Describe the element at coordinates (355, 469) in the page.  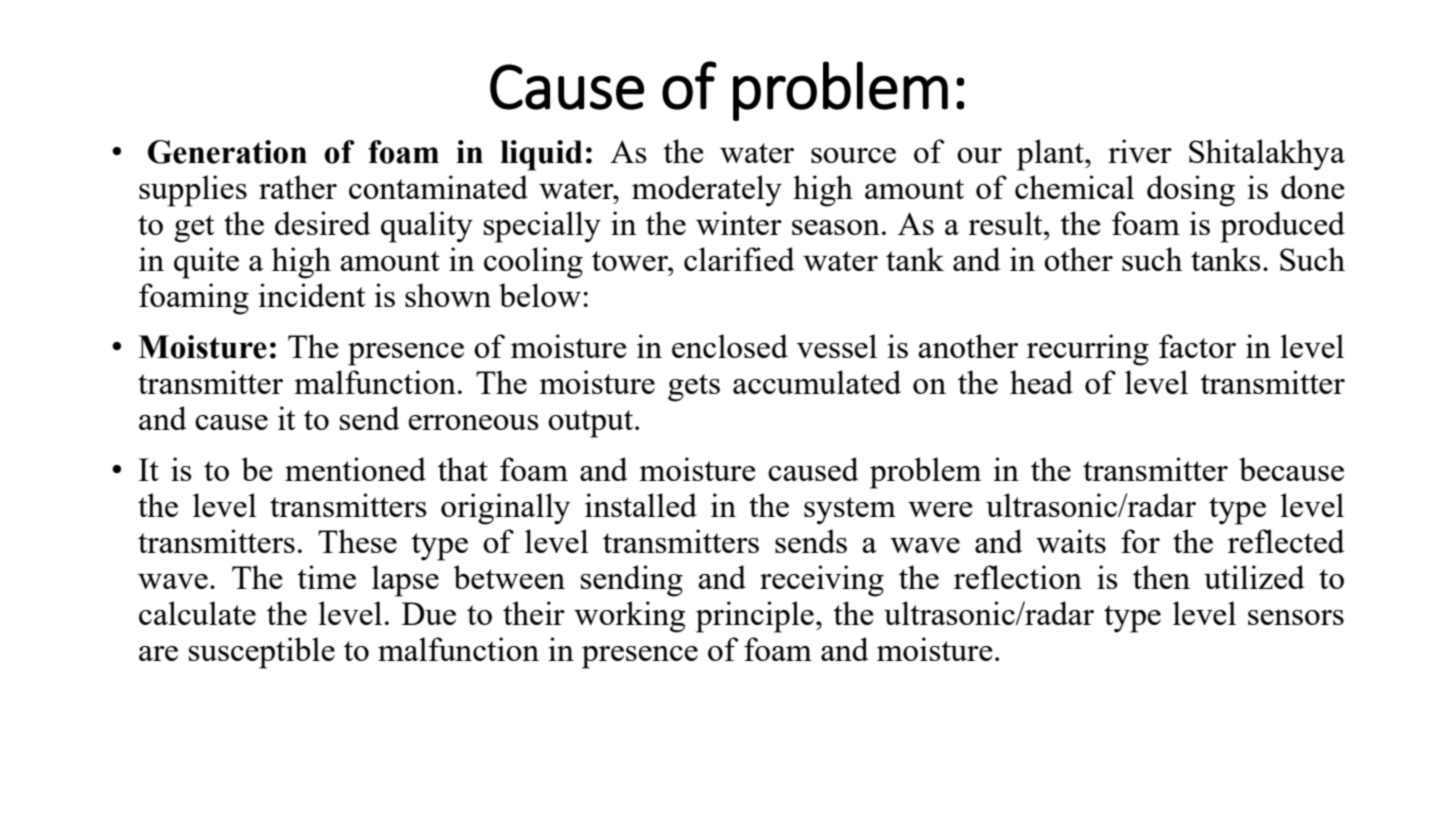
I see `mentioned` at that location.
